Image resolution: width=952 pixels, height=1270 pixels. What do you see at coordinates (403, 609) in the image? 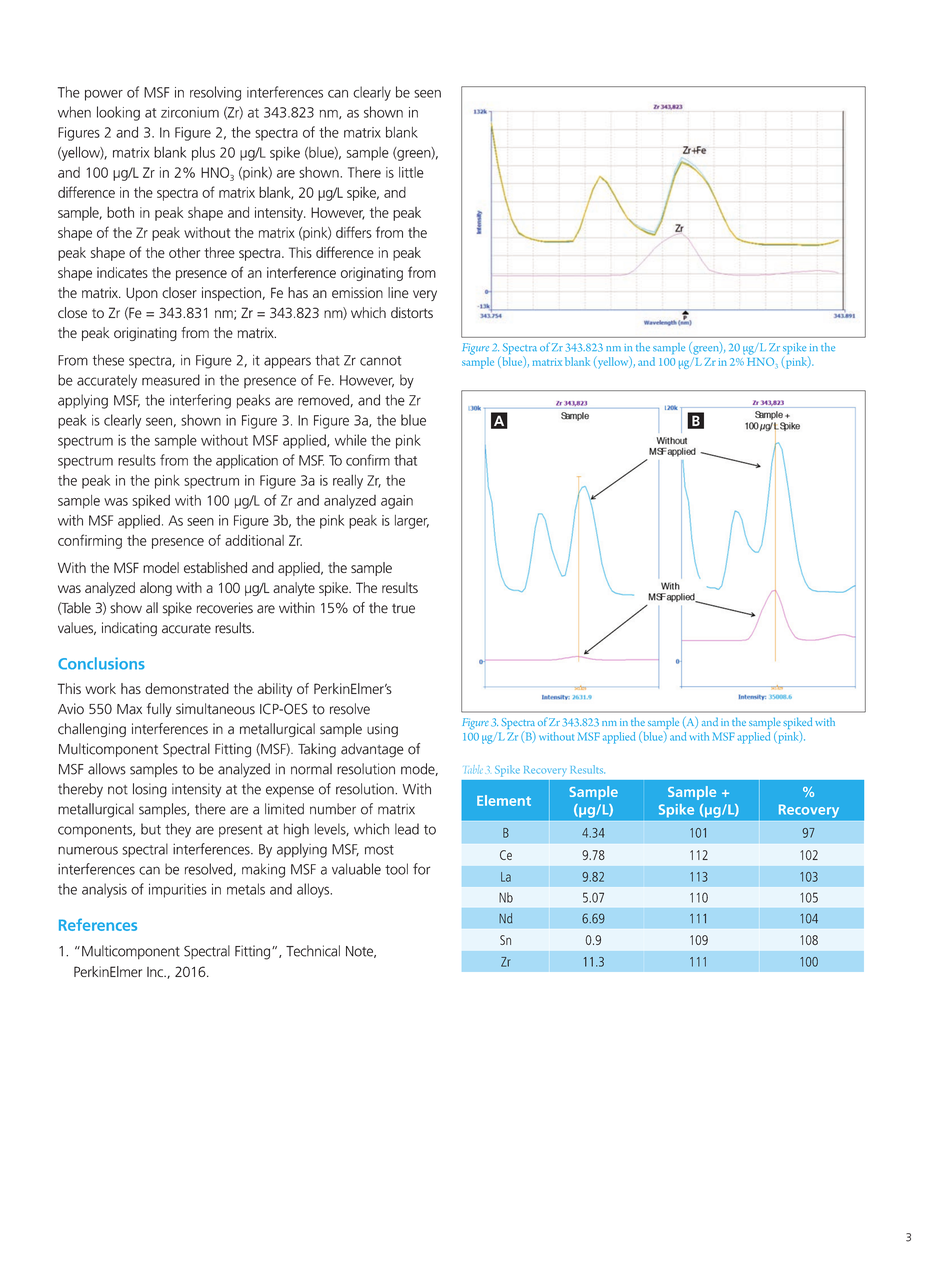
I see `true` at bounding box center [403, 609].
